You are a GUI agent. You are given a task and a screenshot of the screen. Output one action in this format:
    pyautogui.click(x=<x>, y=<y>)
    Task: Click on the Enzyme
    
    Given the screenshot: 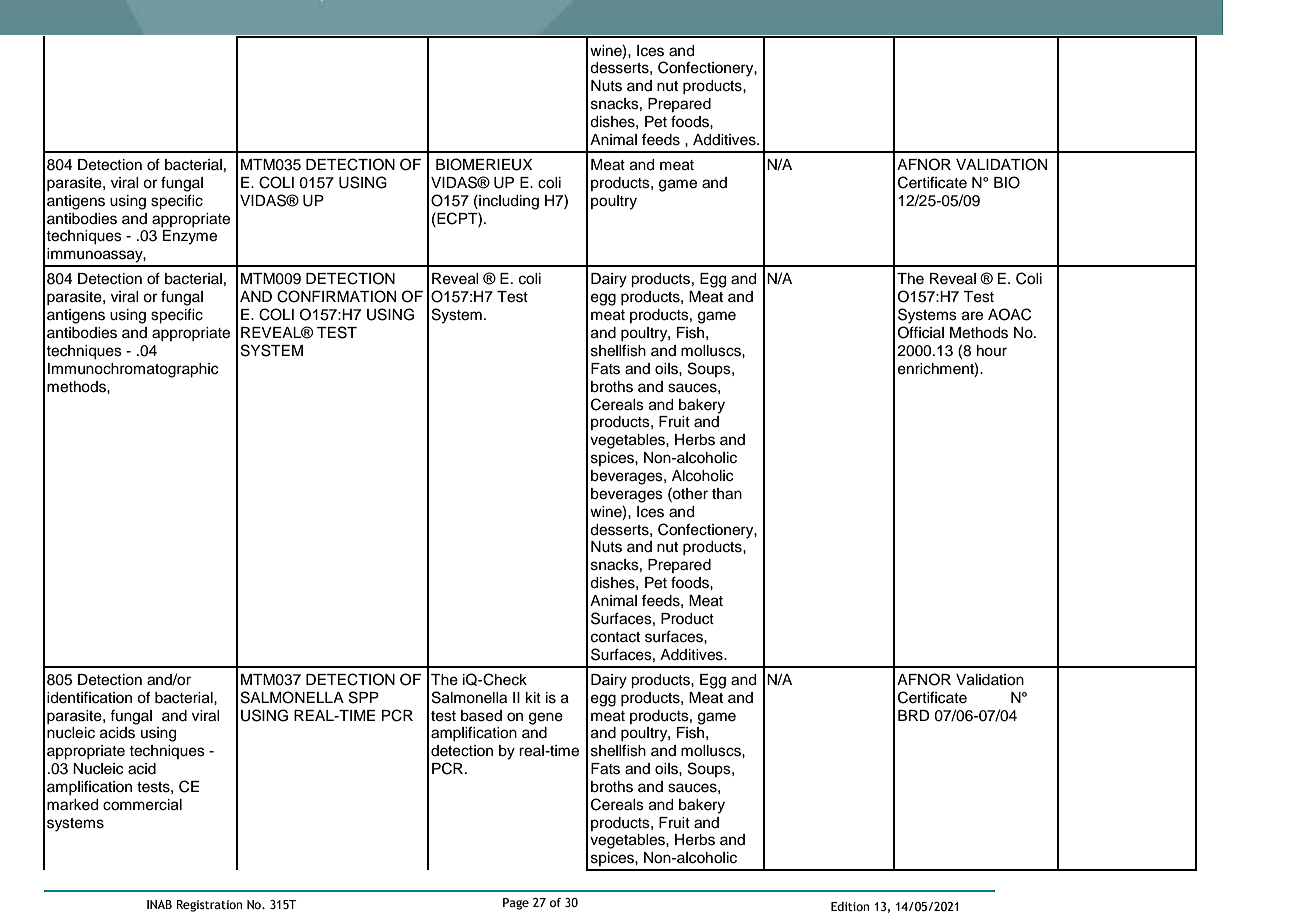 What is the action you would take?
    pyautogui.click(x=190, y=237)
